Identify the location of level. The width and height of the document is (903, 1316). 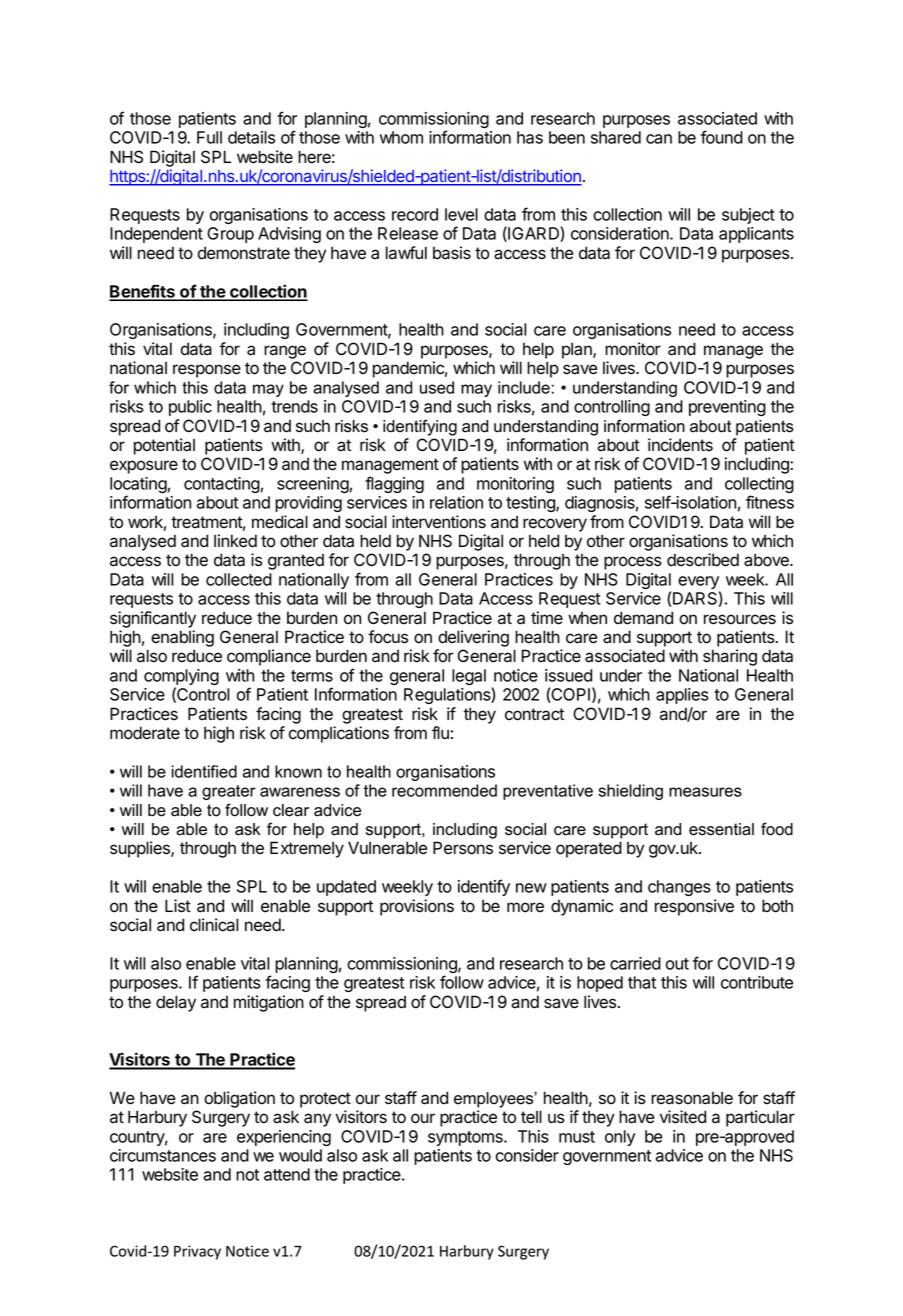
(461, 214).
